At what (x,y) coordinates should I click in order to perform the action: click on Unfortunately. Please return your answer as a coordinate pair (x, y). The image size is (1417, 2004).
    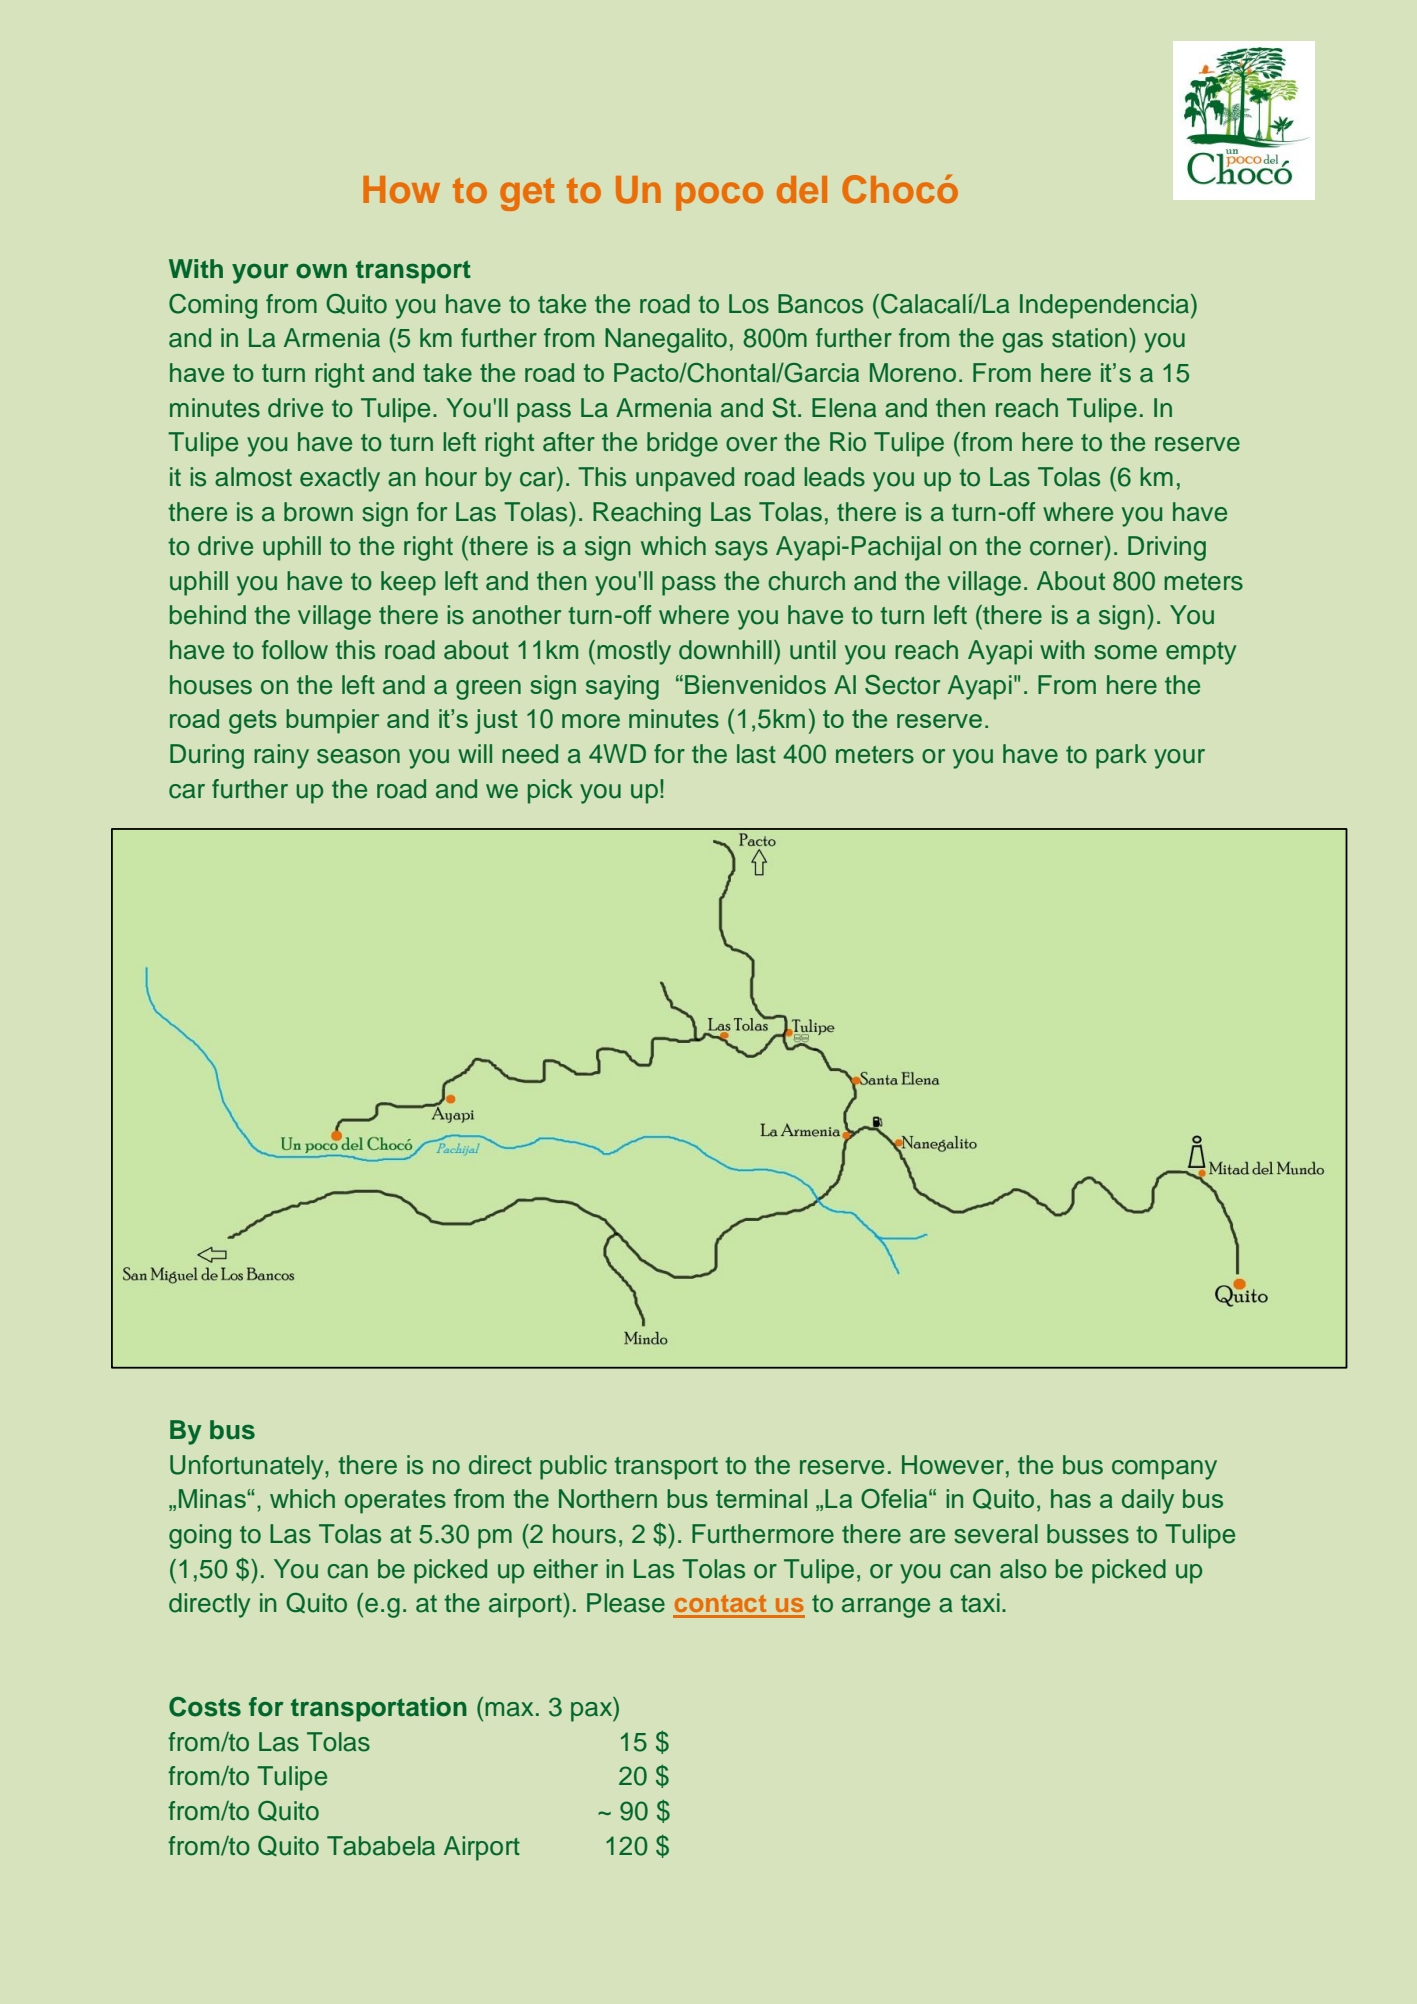
    Looking at the image, I should click on (248, 1467).
